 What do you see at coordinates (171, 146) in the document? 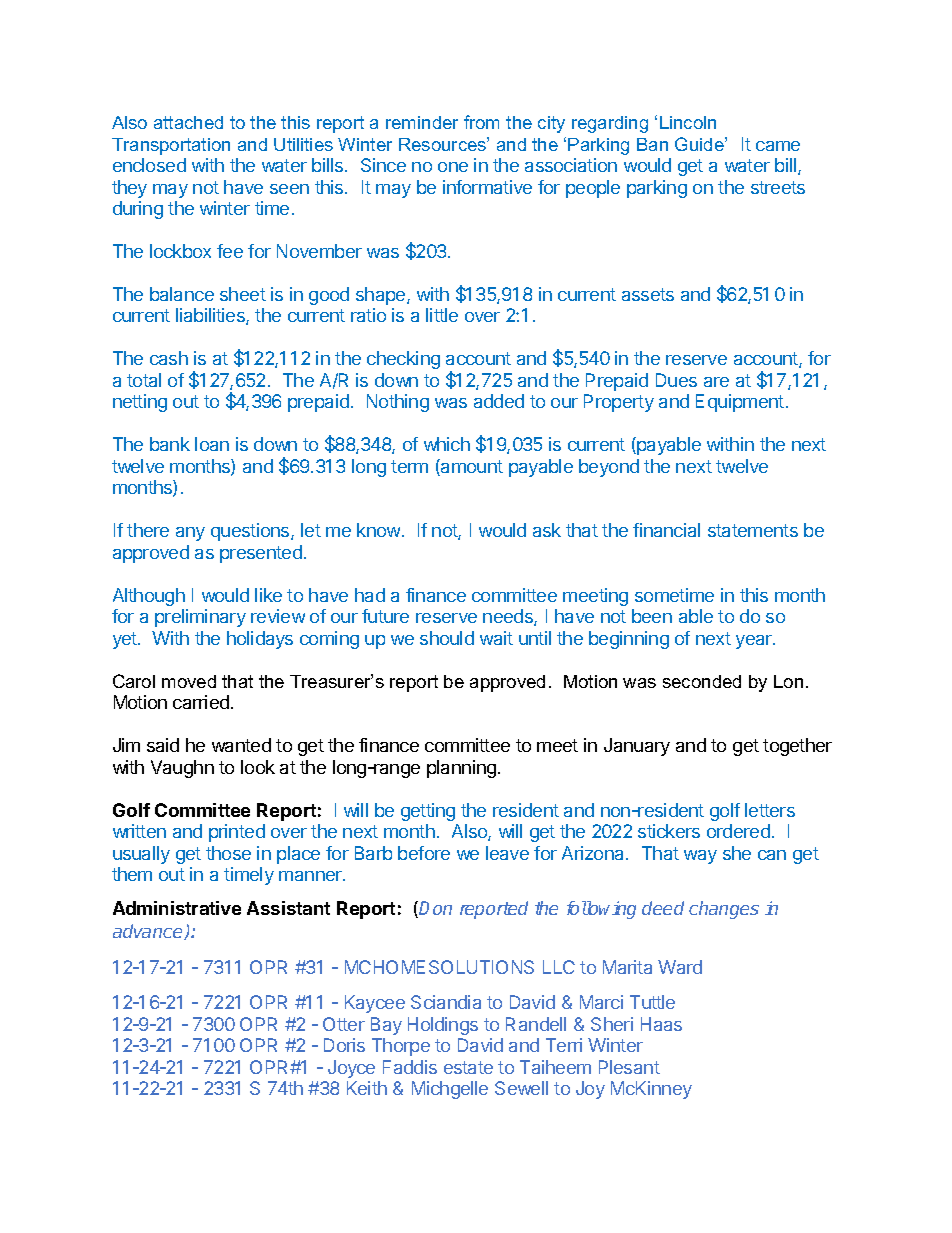
I see `Transportation` at bounding box center [171, 146].
